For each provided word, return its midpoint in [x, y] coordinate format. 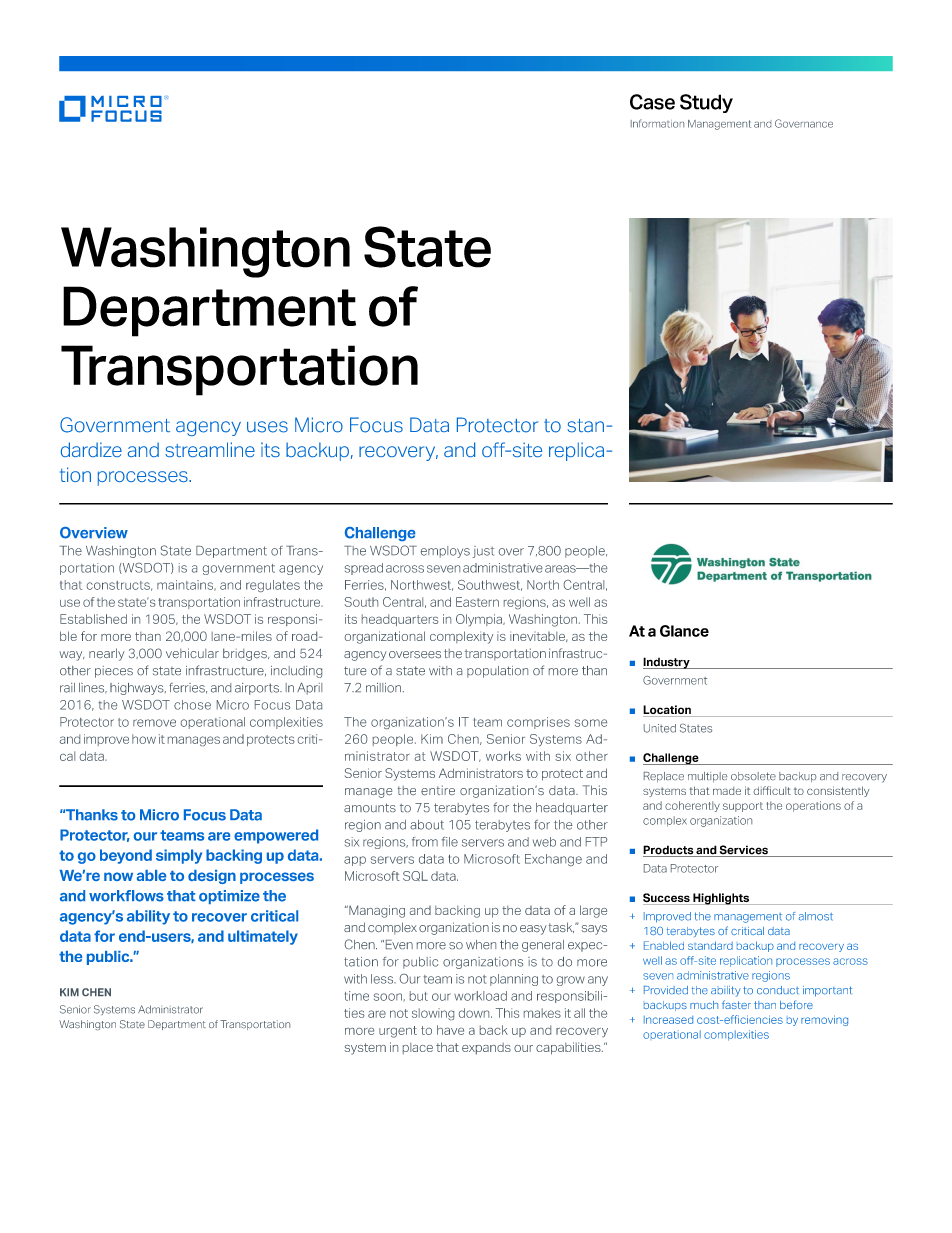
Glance [684, 631]
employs [445, 552]
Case [652, 102]
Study [706, 103]
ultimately [263, 937]
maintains [186, 585]
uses [267, 427]
